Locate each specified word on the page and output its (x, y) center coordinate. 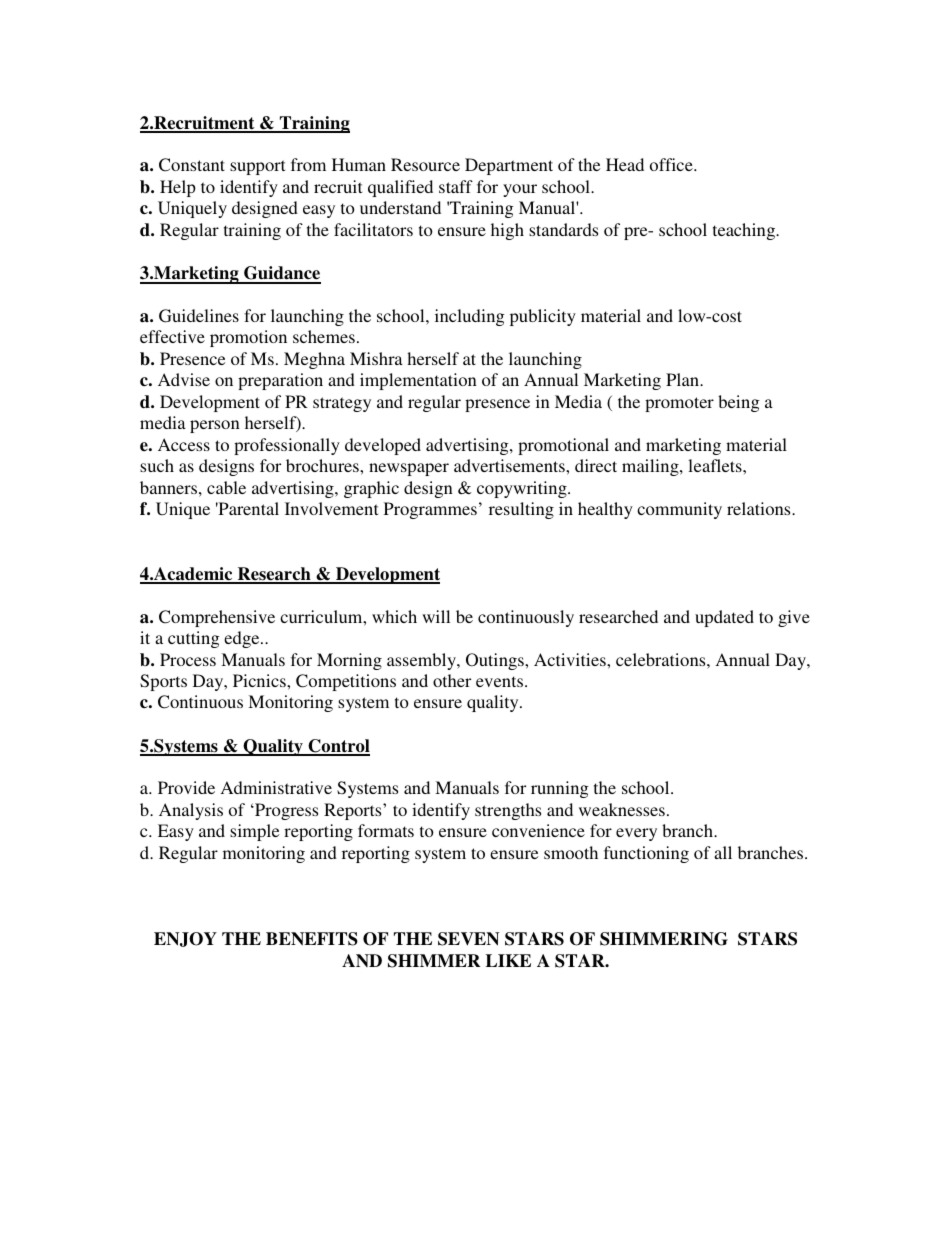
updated (724, 618)
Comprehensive (217, 618)
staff (456, 186)
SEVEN (468, 939)
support (257, 167)
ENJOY (185, 939)
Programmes (430, 510)
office (672, 164)
